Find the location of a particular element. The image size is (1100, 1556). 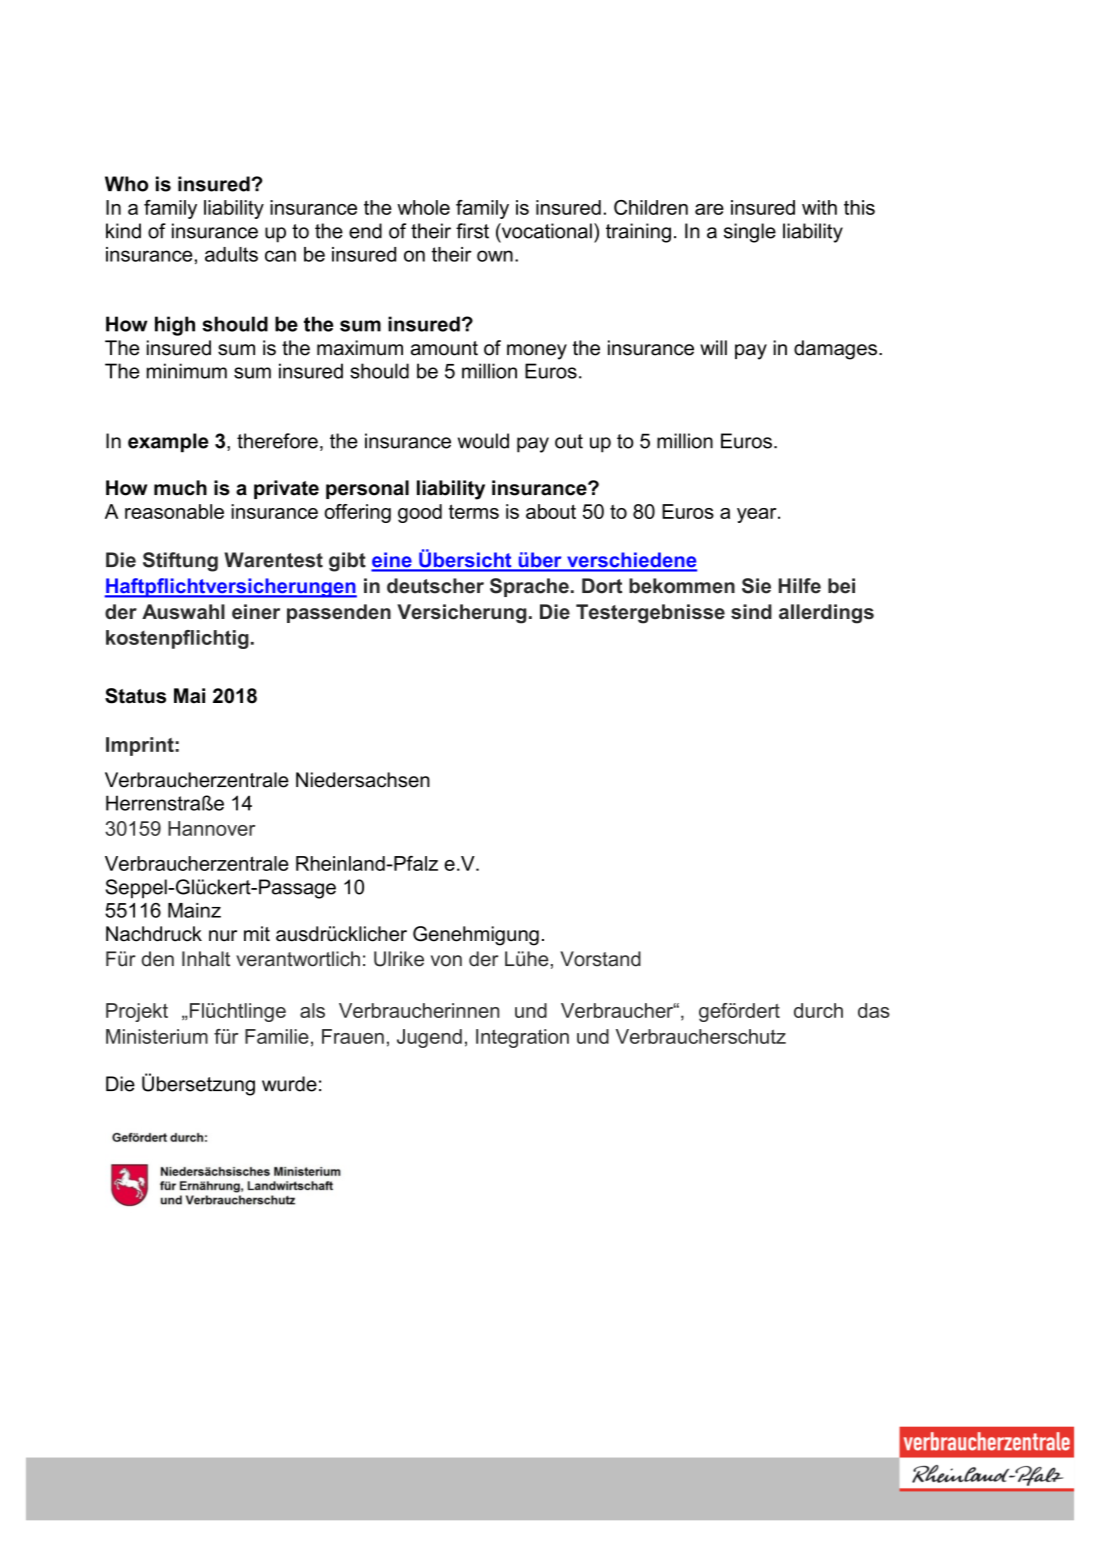

Integration is located at coordinates (522, 1038).
